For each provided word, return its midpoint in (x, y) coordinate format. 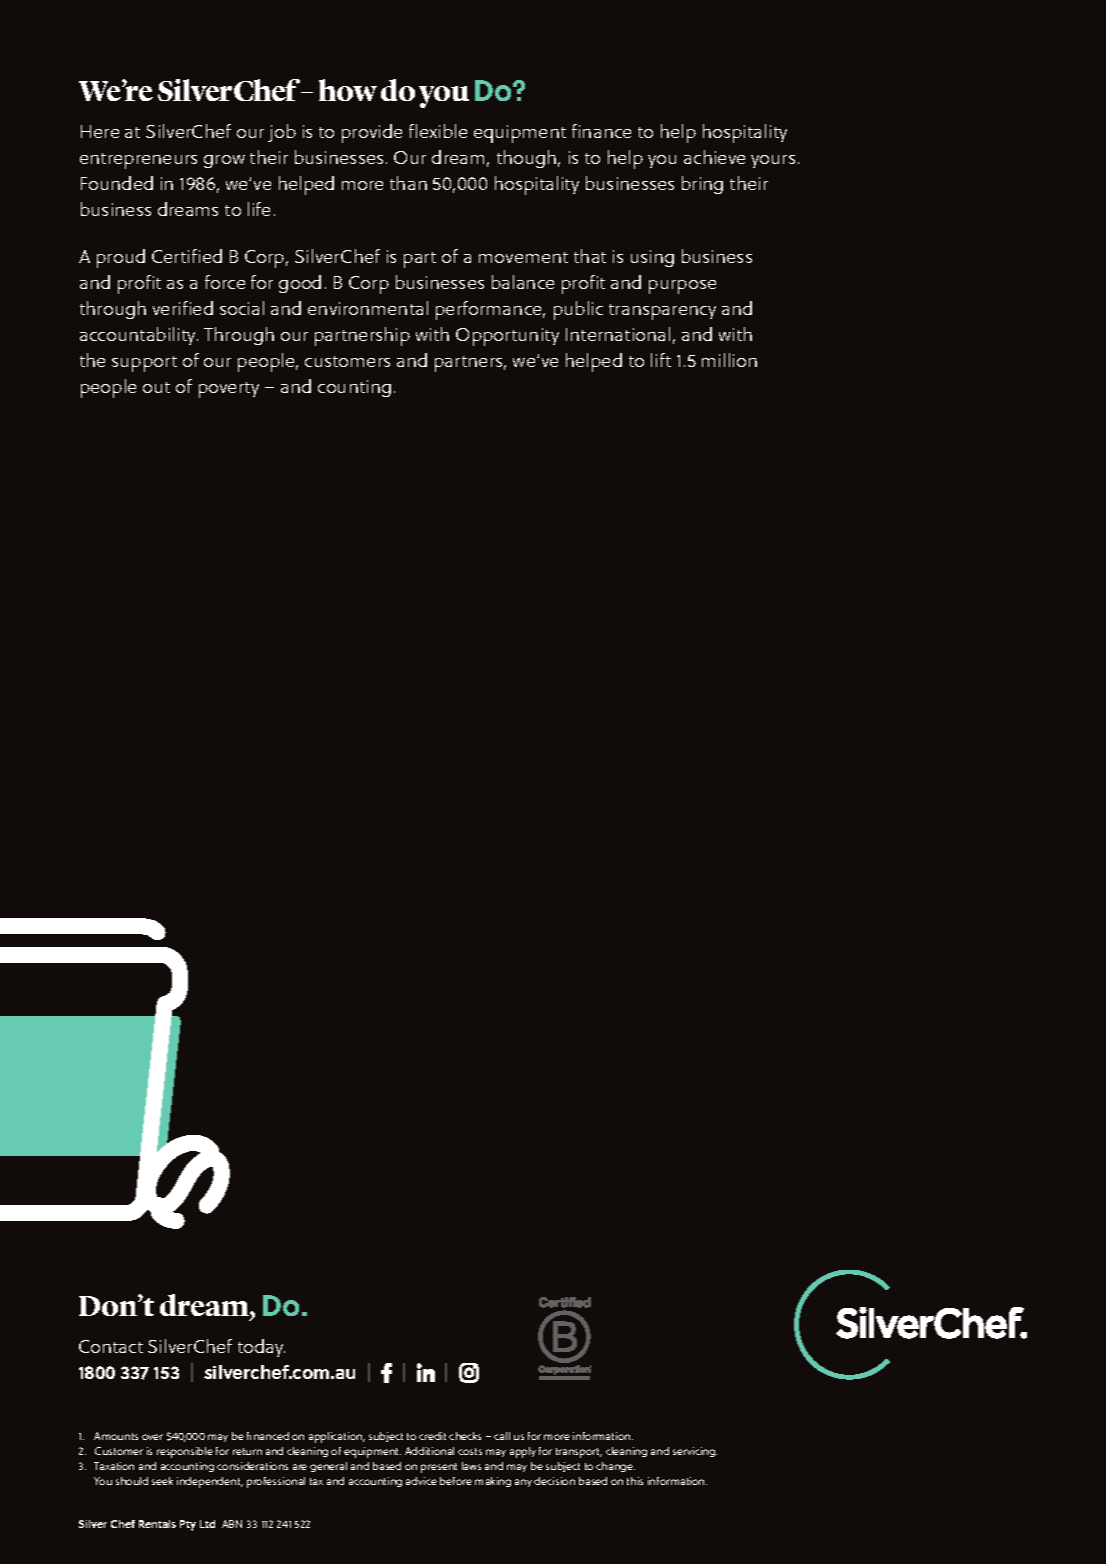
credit (432, 1436)
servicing (695, 1452)
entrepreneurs (138, 161)
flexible (438, 131)
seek (162, 1481)
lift (661, 360)
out (156, 387)
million (729, 360)
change (615, 1467)
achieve (714, 157)
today (261, 1348)
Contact (111, 1346)
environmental (368, 308)
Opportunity (507, 337)
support (144, 364)
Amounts (116, 1436)
